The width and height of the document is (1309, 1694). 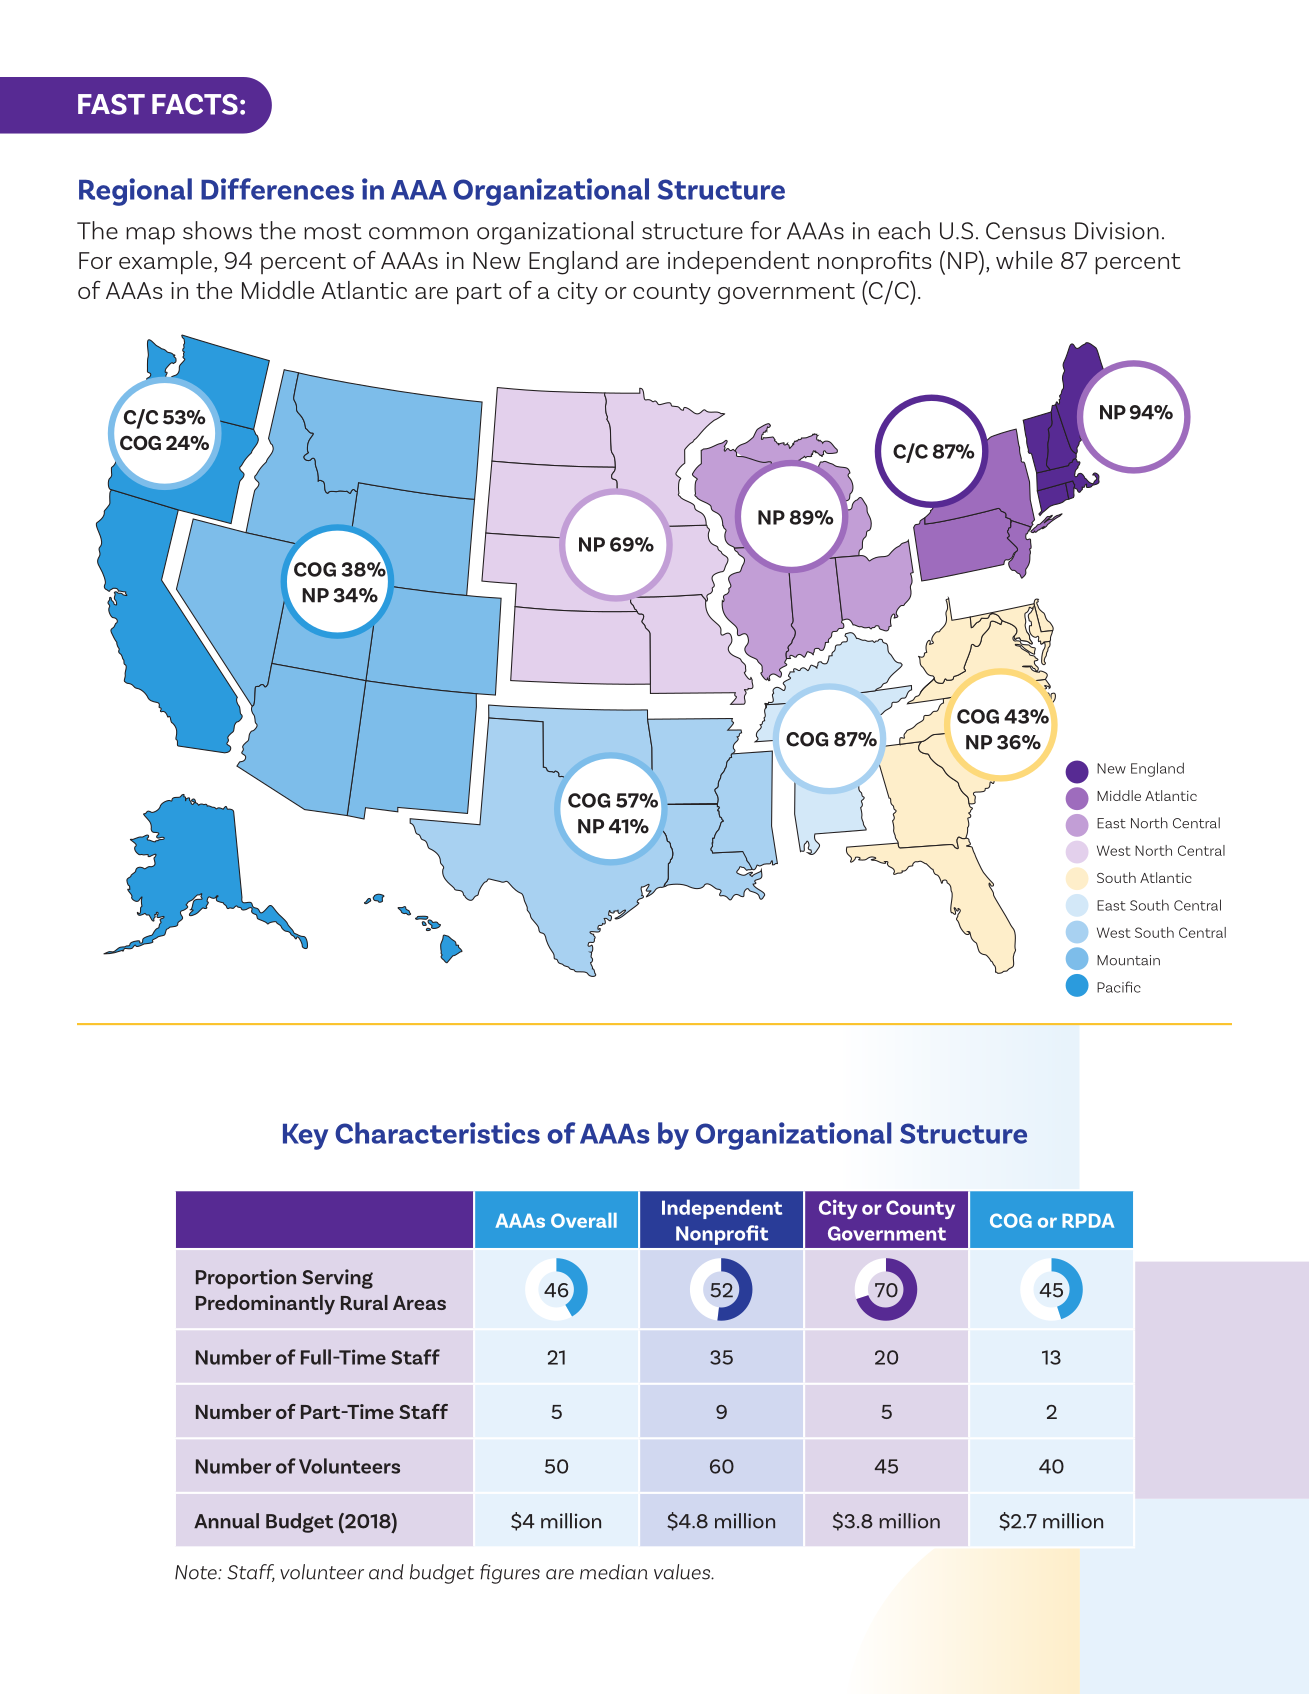 What do you see at coordinates (305, 1137) in the document?
I see `Key` at bounding box center [305, 1137].
